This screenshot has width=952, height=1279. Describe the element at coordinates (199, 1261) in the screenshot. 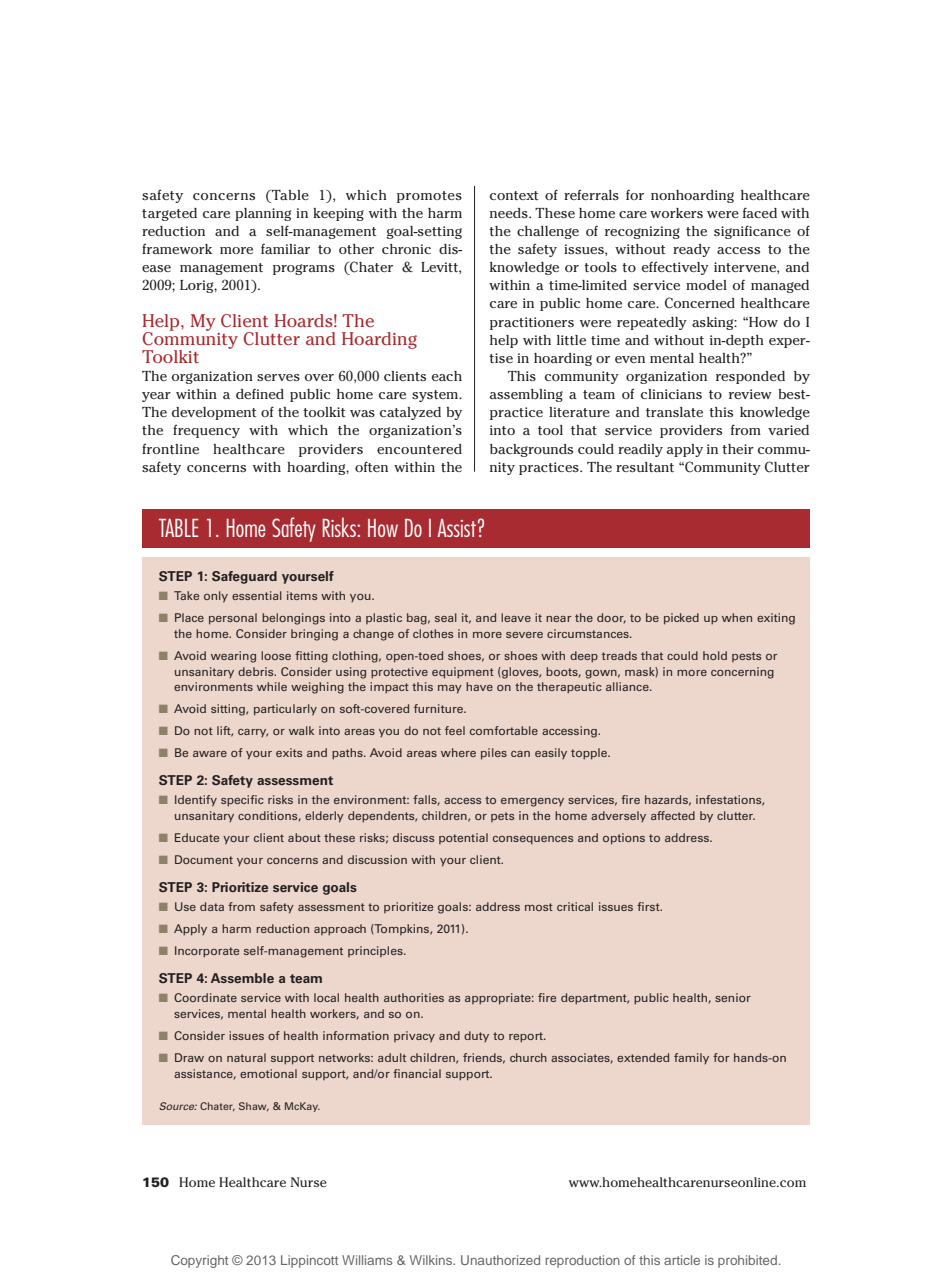

I see `Copyright` at that location.
